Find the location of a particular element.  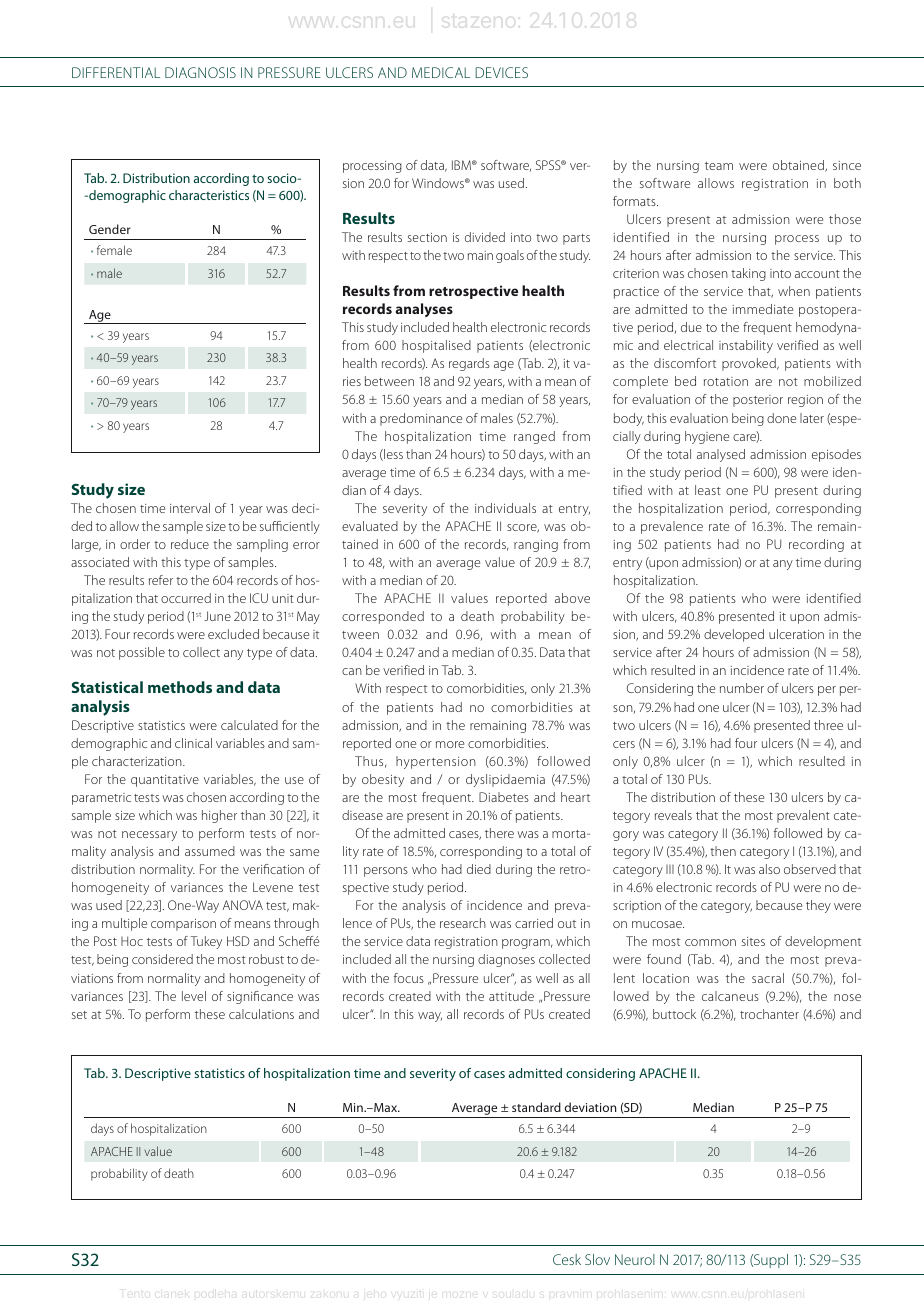

team is located at coordinates (719, 166).
